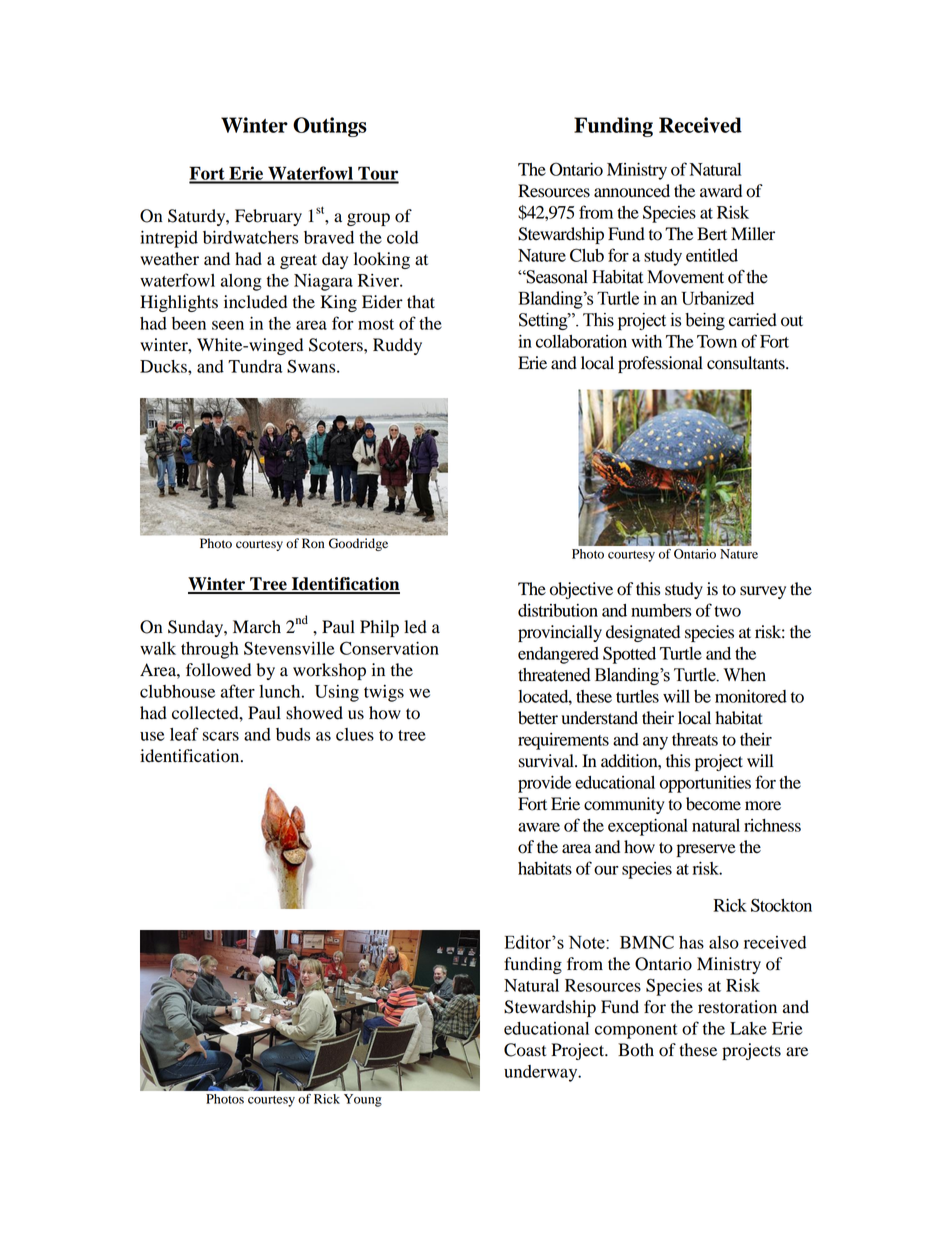  What do you see at coordinates (727, 611) in the screenshot?
I see `two` at bounding box center [727, 611].
